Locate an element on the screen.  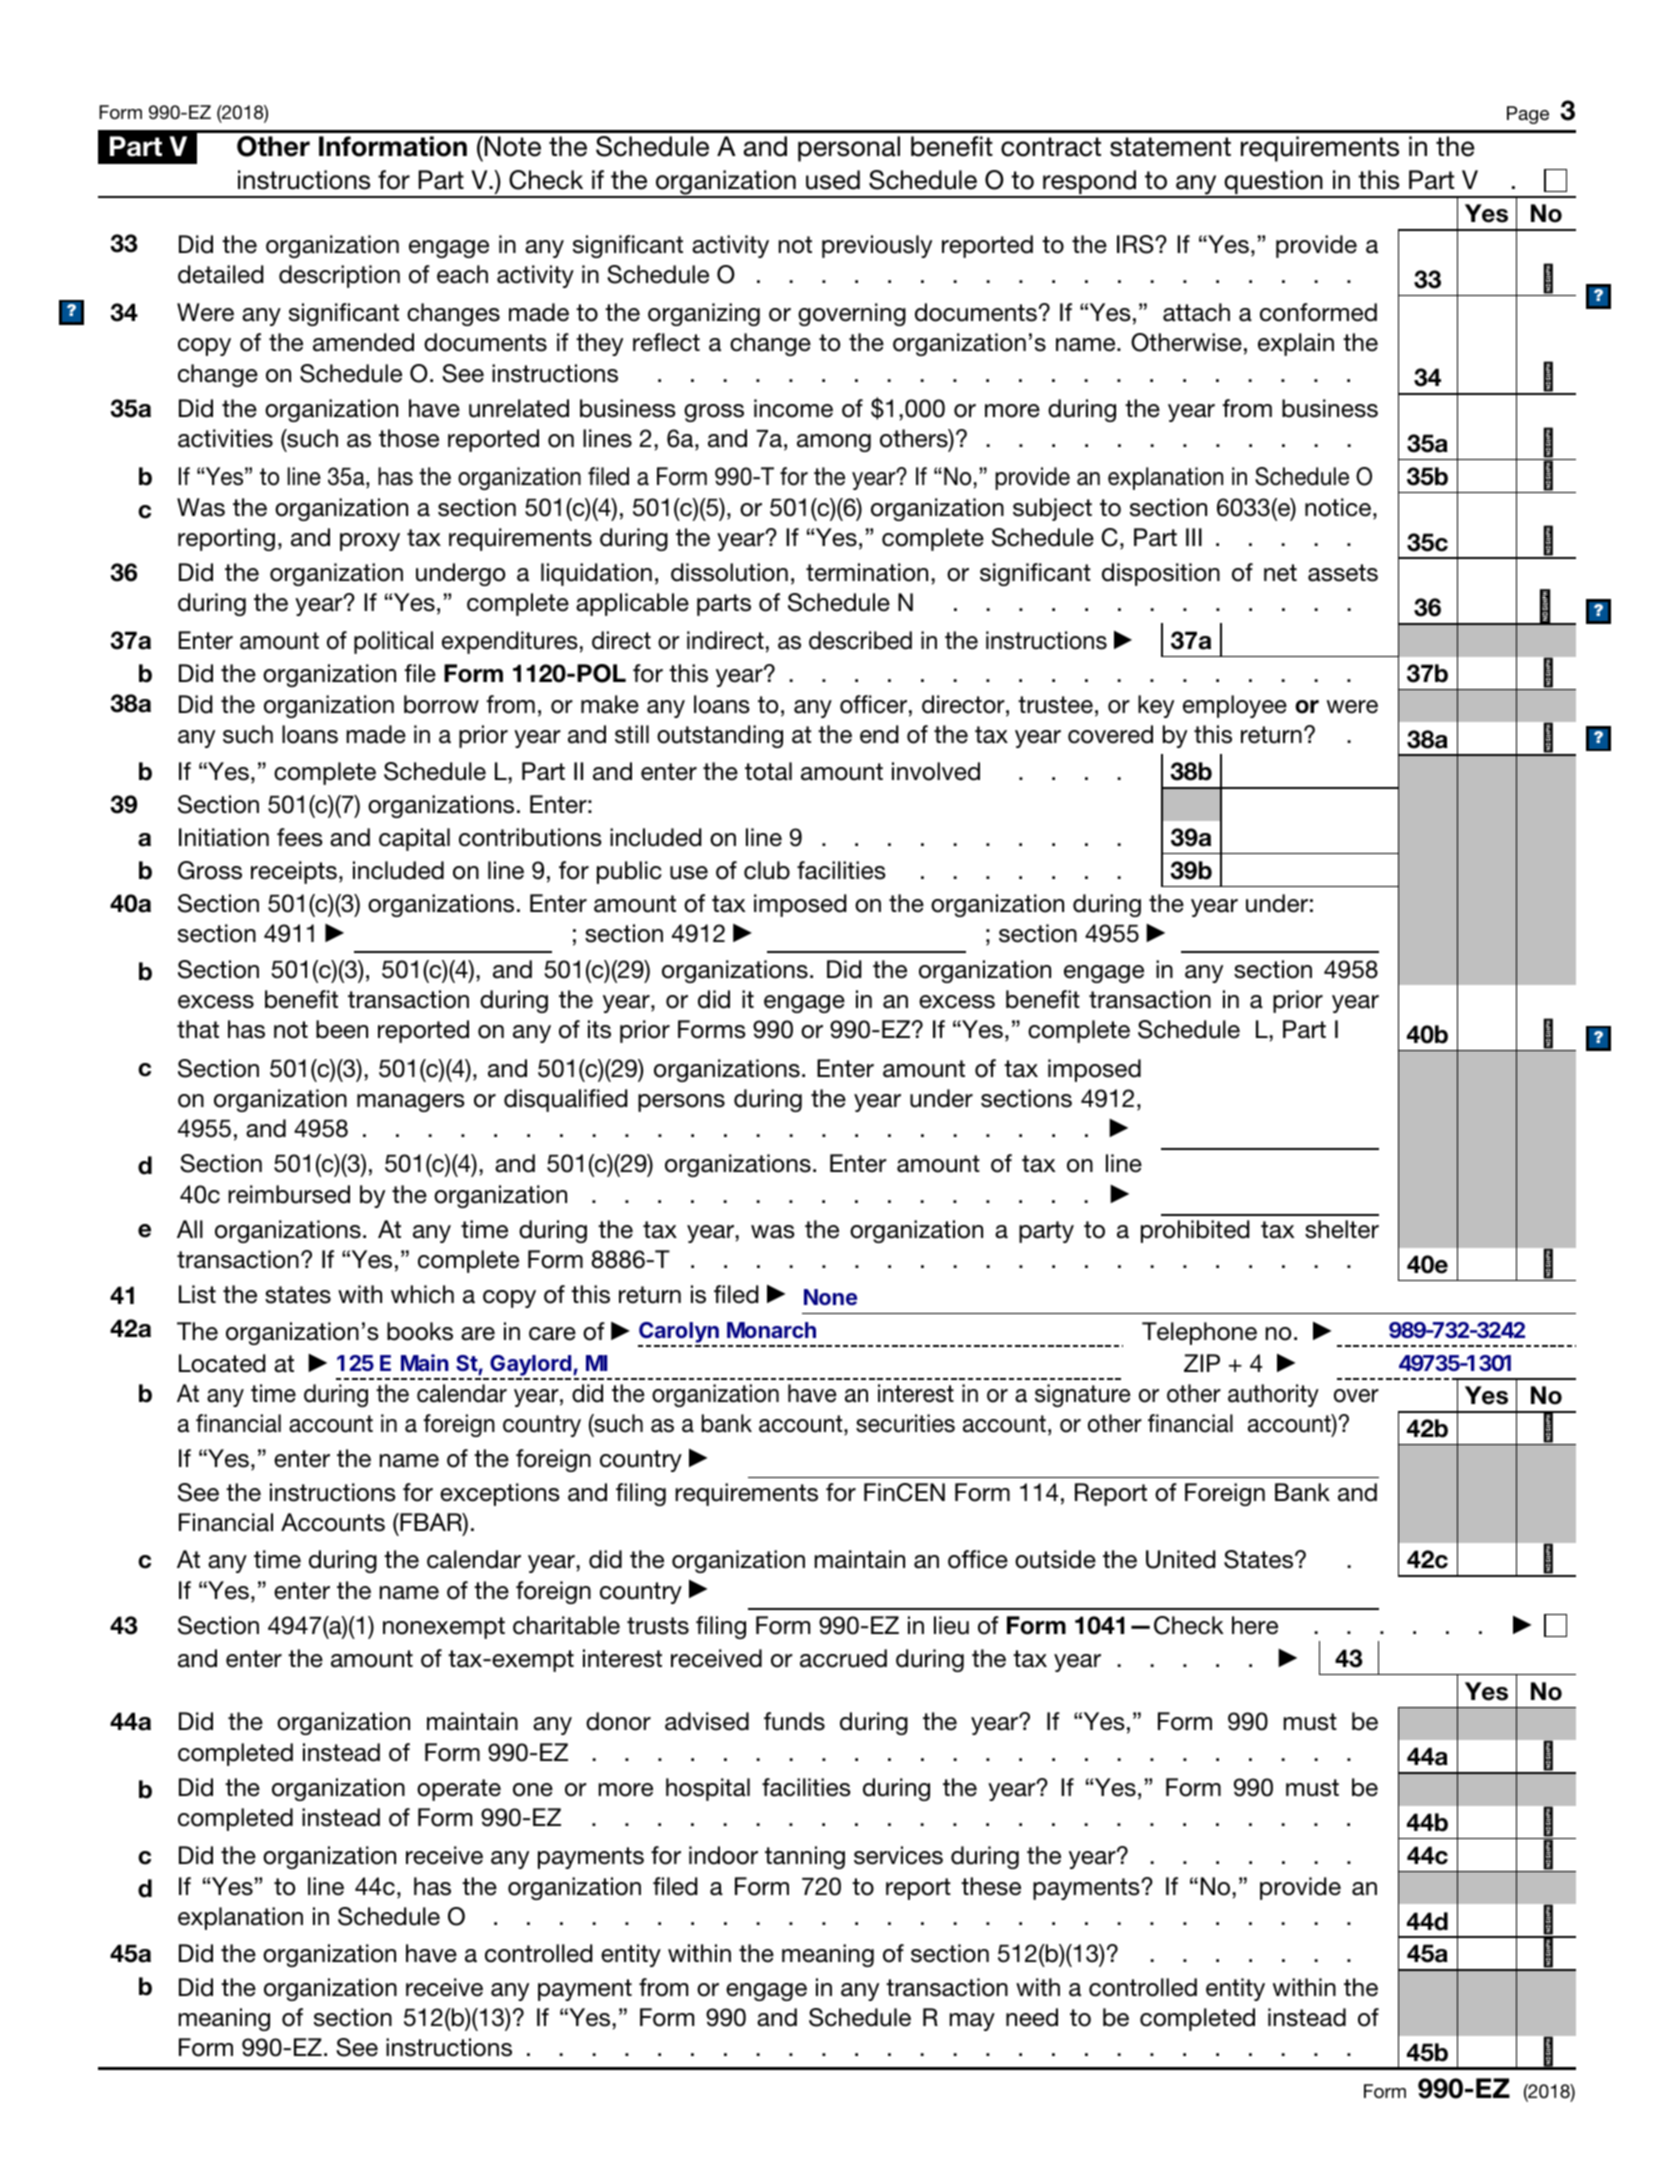
here is located at coordinates (1255, 1625).
